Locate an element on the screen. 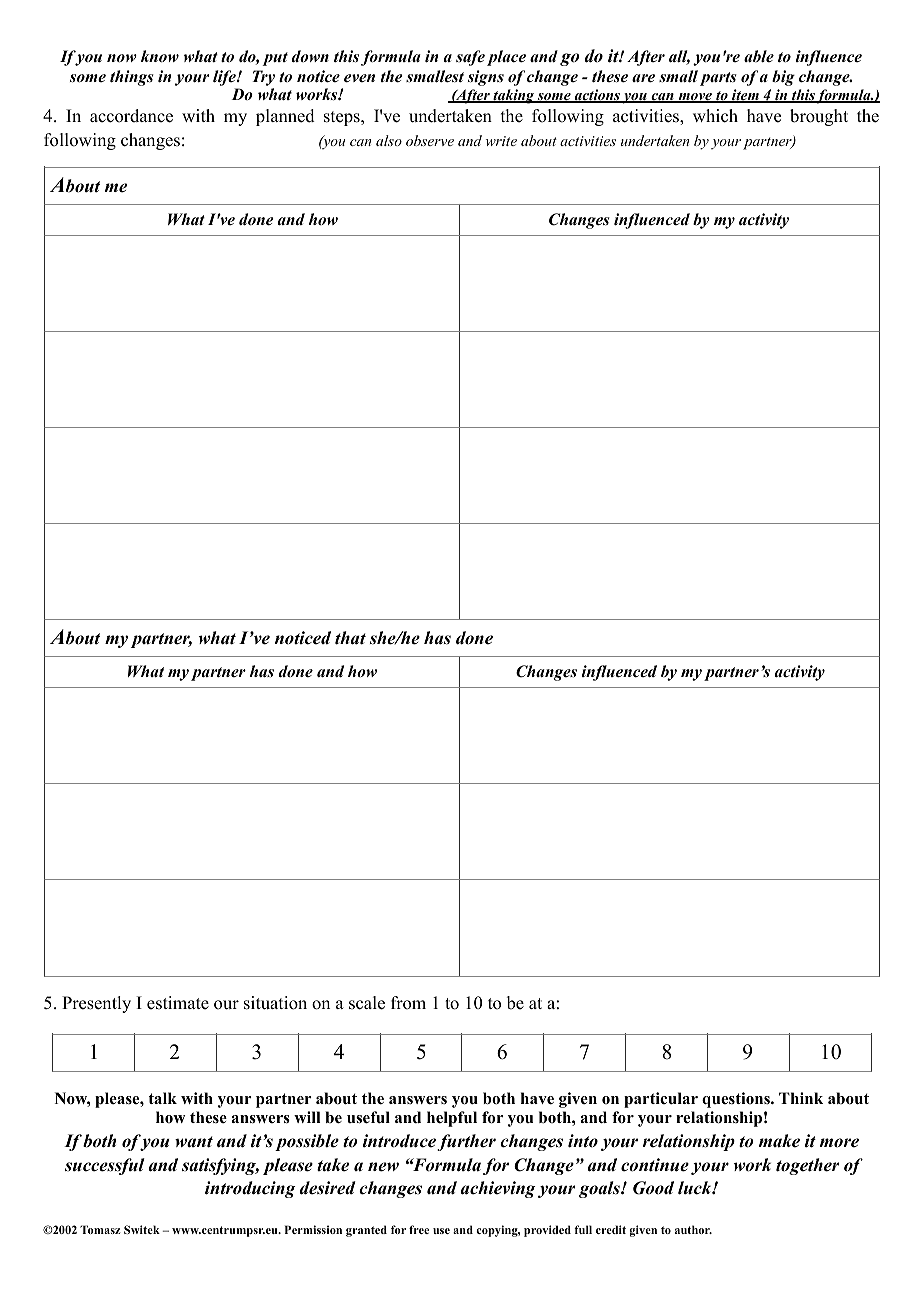  achieving is located at coordinates (498, 1189).
